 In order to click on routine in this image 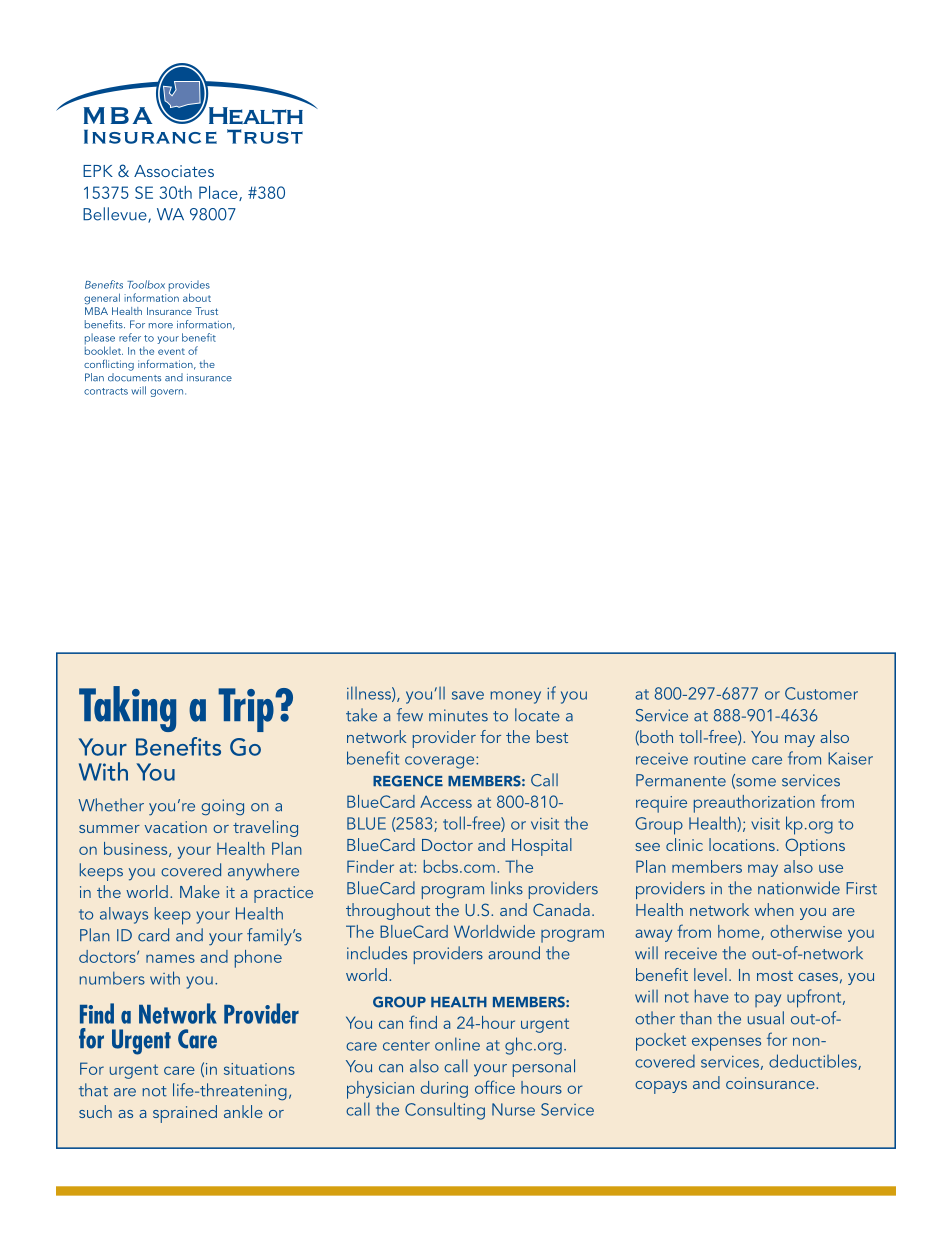, I will do `click(720, 759)`.
